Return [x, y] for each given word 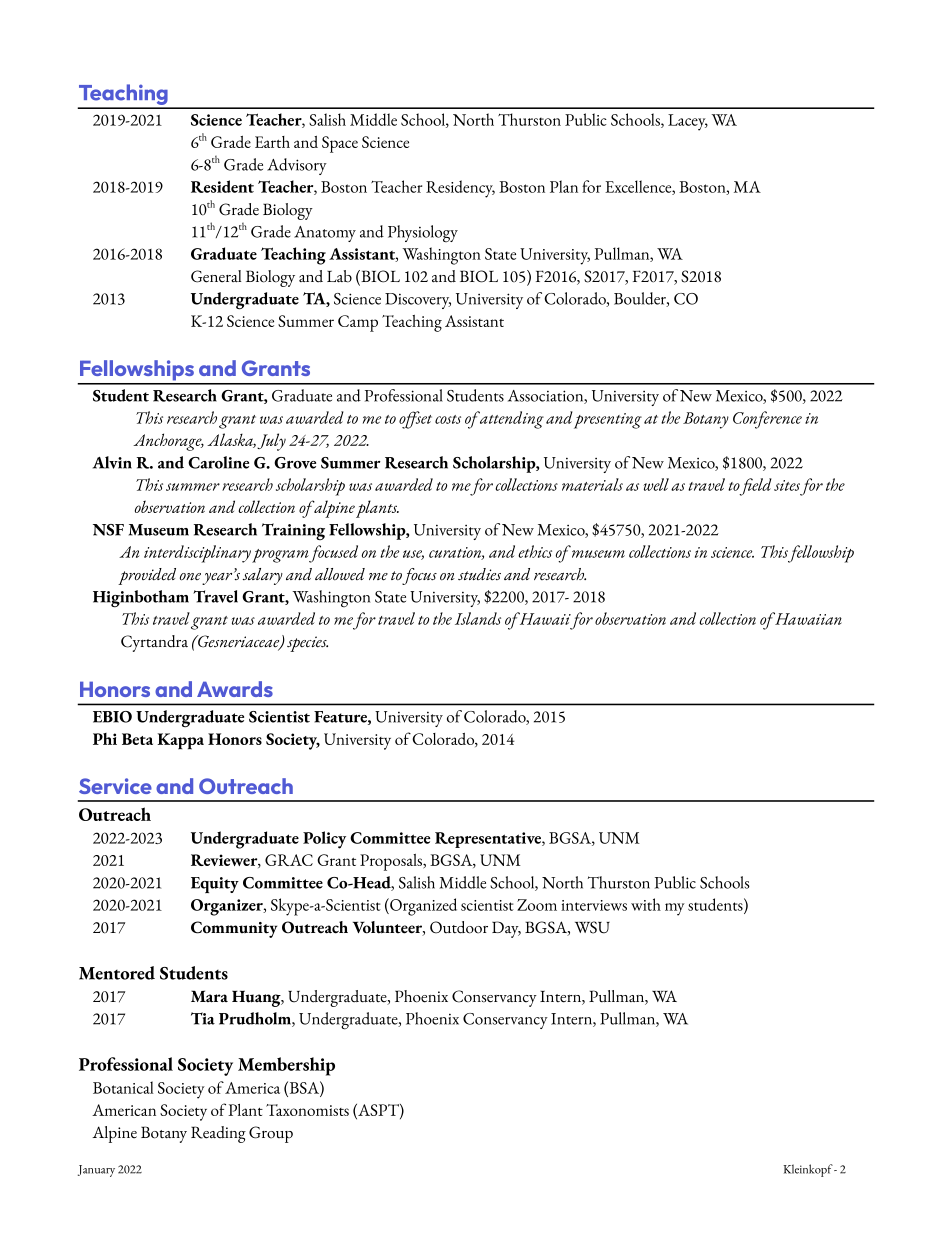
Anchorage [168, 442]
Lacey [688, 122]
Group [271, 1134]
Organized [422, 907]
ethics [535, 551]
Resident [222, 186]
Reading [218, 1134]
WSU [592, 927]
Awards [235, 689]
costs [448, 419]
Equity [215, 885]
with [646, 904]
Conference [767, 420]
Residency [460, 189]
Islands [478, 618]
